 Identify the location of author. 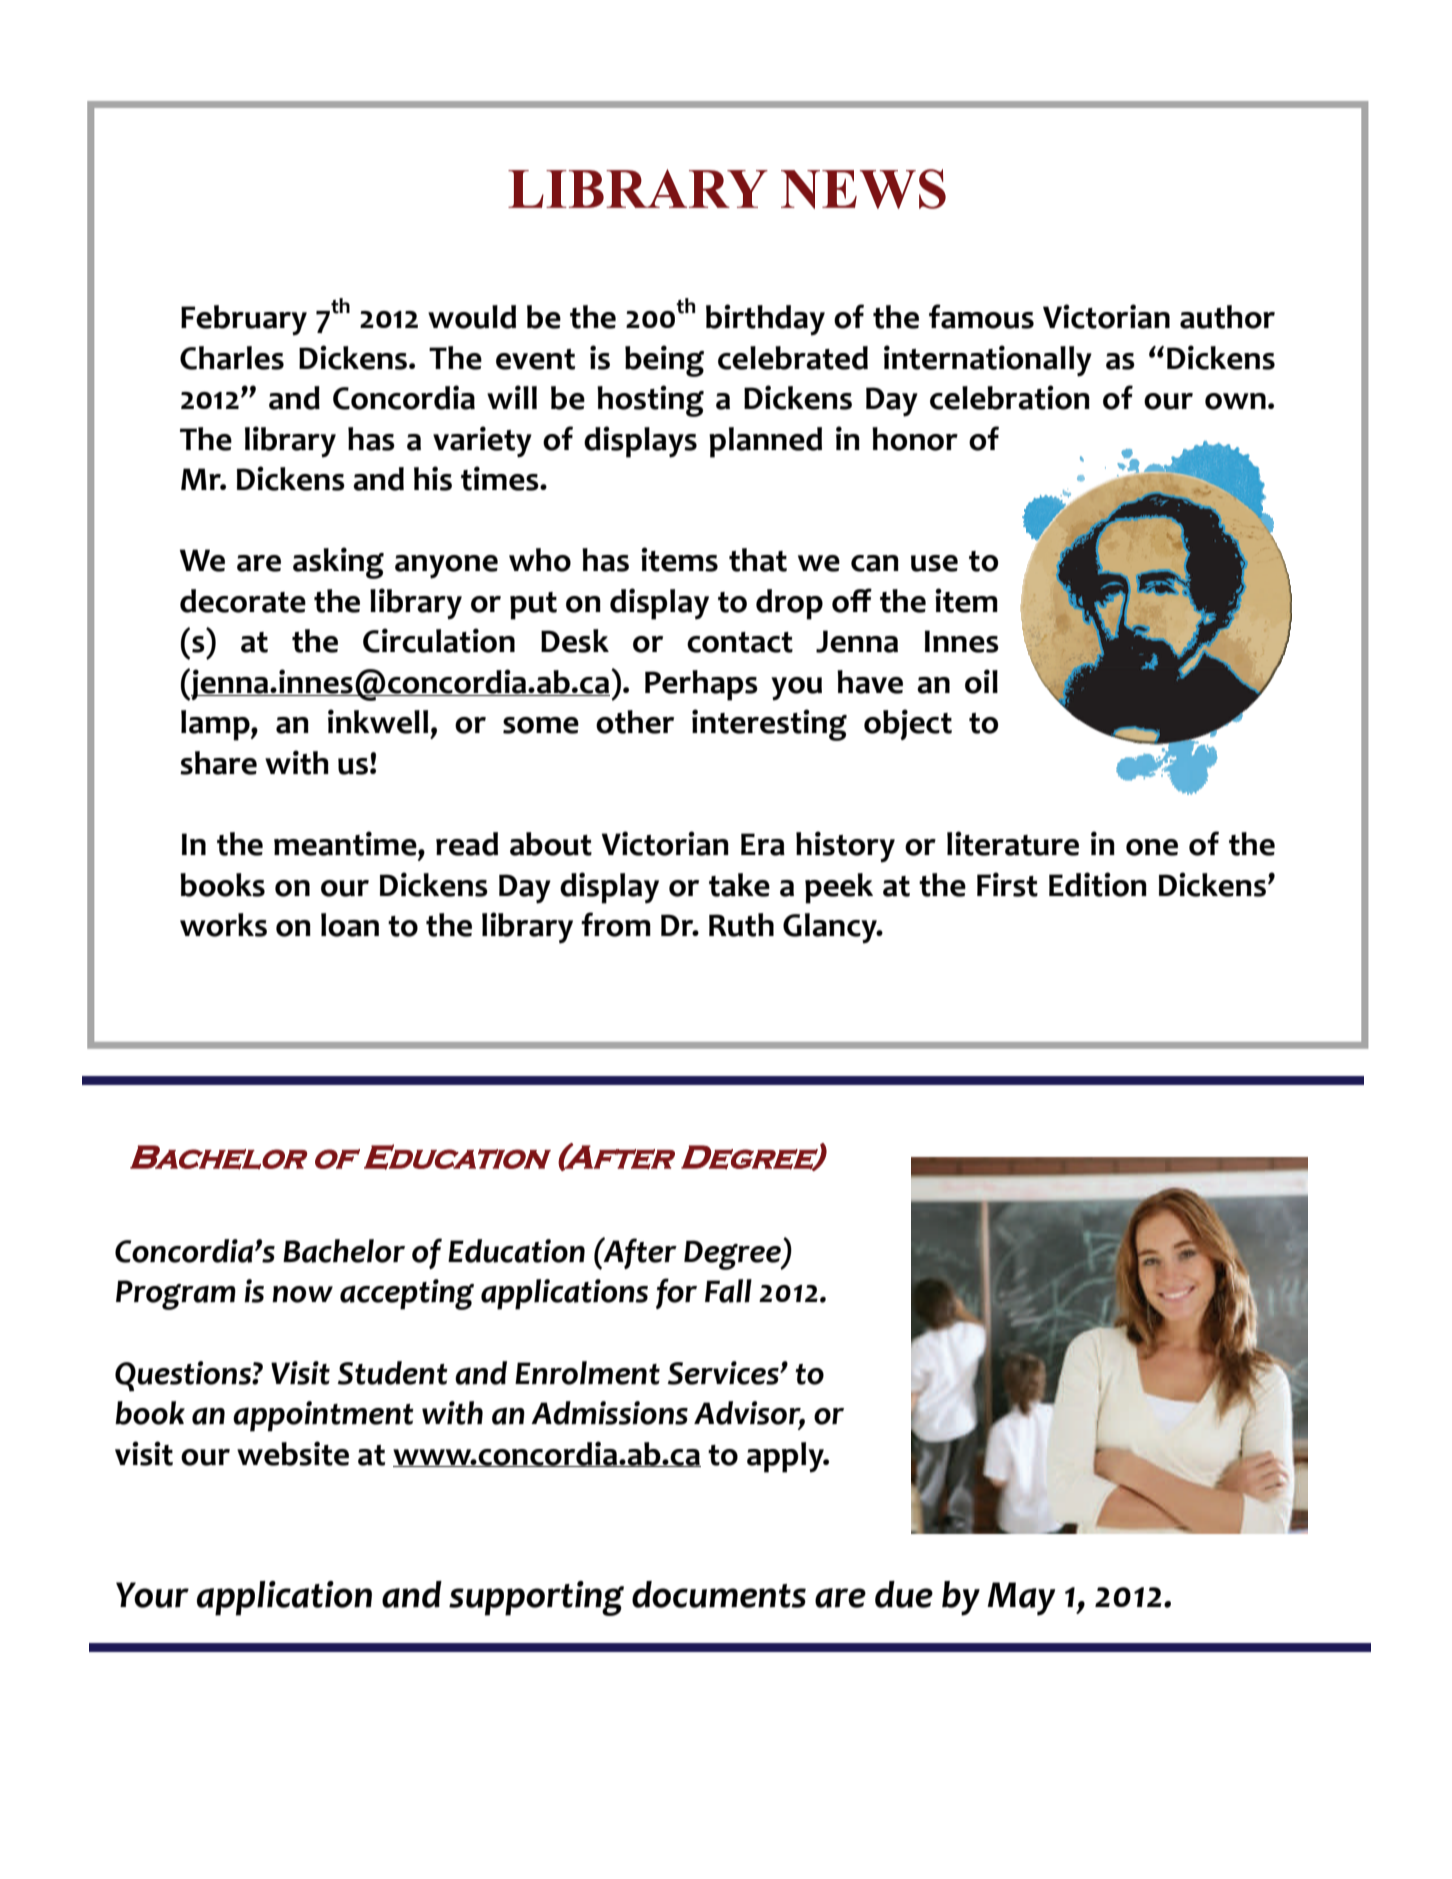
(1227, 317).
